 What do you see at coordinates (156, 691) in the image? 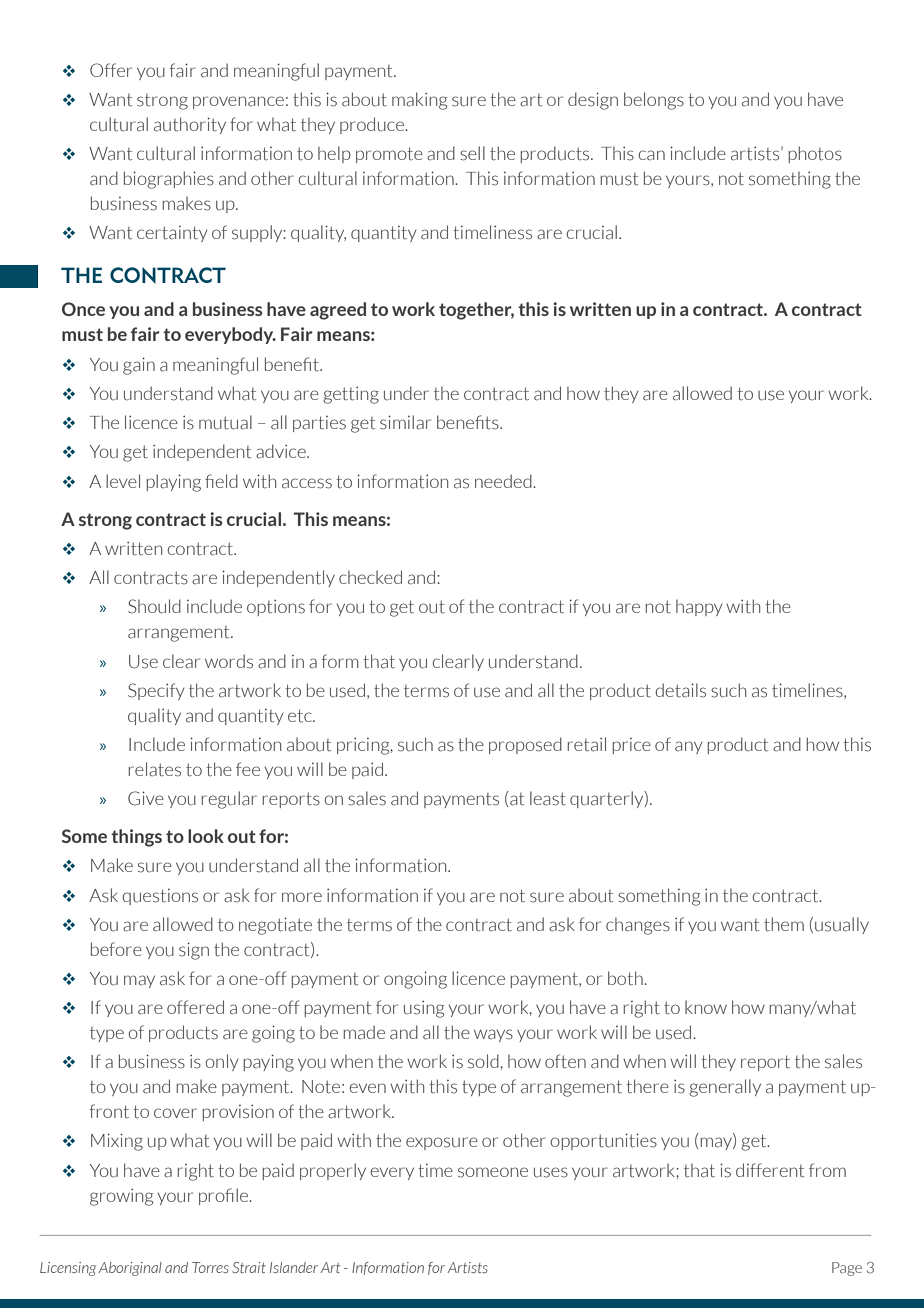
I see `Specify` at bounding box center [156, 691].
